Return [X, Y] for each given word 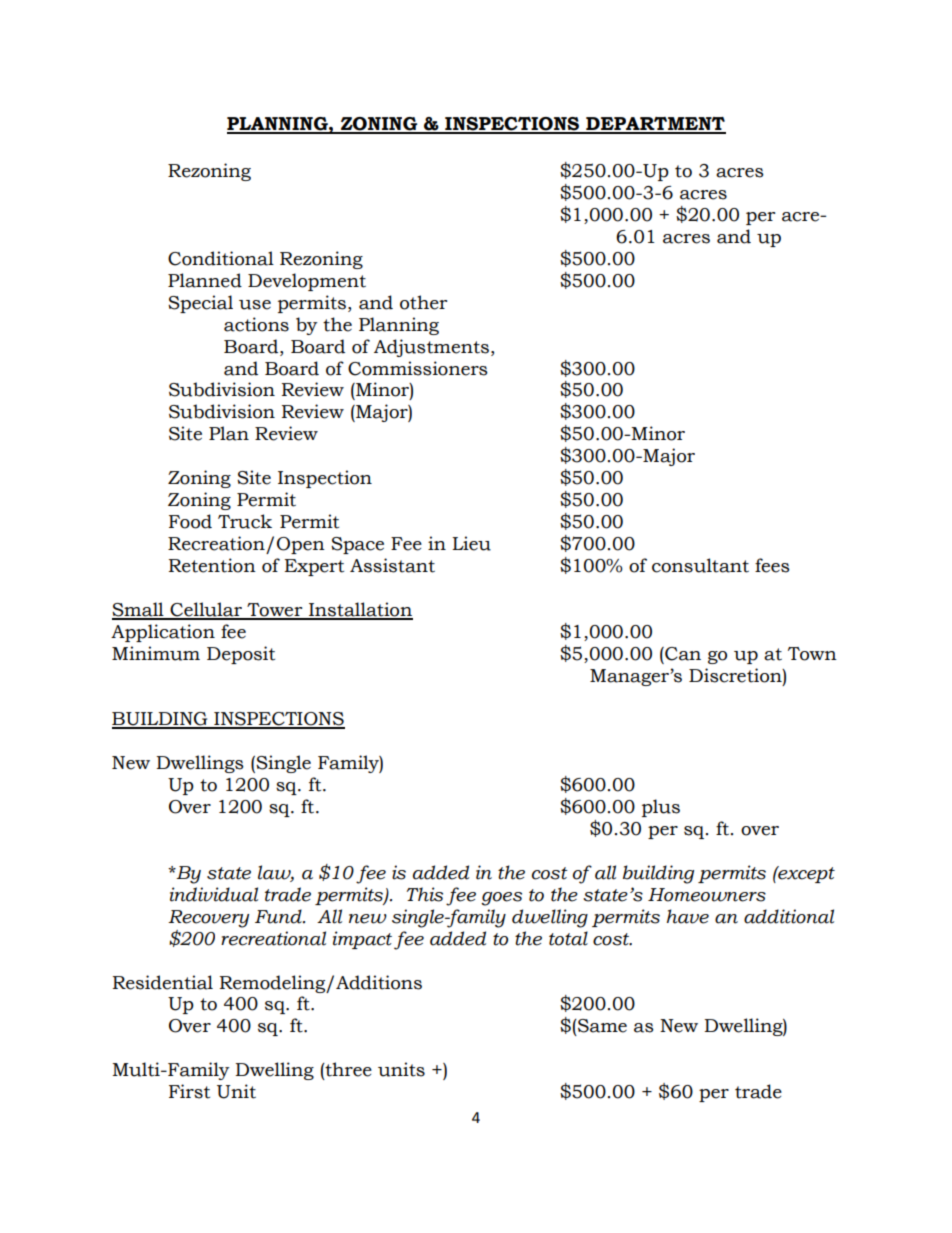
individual [214, 894]
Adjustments [431, 348]
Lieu [471, 543]
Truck [245, 521]
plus [661, 808]
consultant [700, 565]
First [189, 1091]
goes [501, 899]
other [423, 302]
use [255, 305]
